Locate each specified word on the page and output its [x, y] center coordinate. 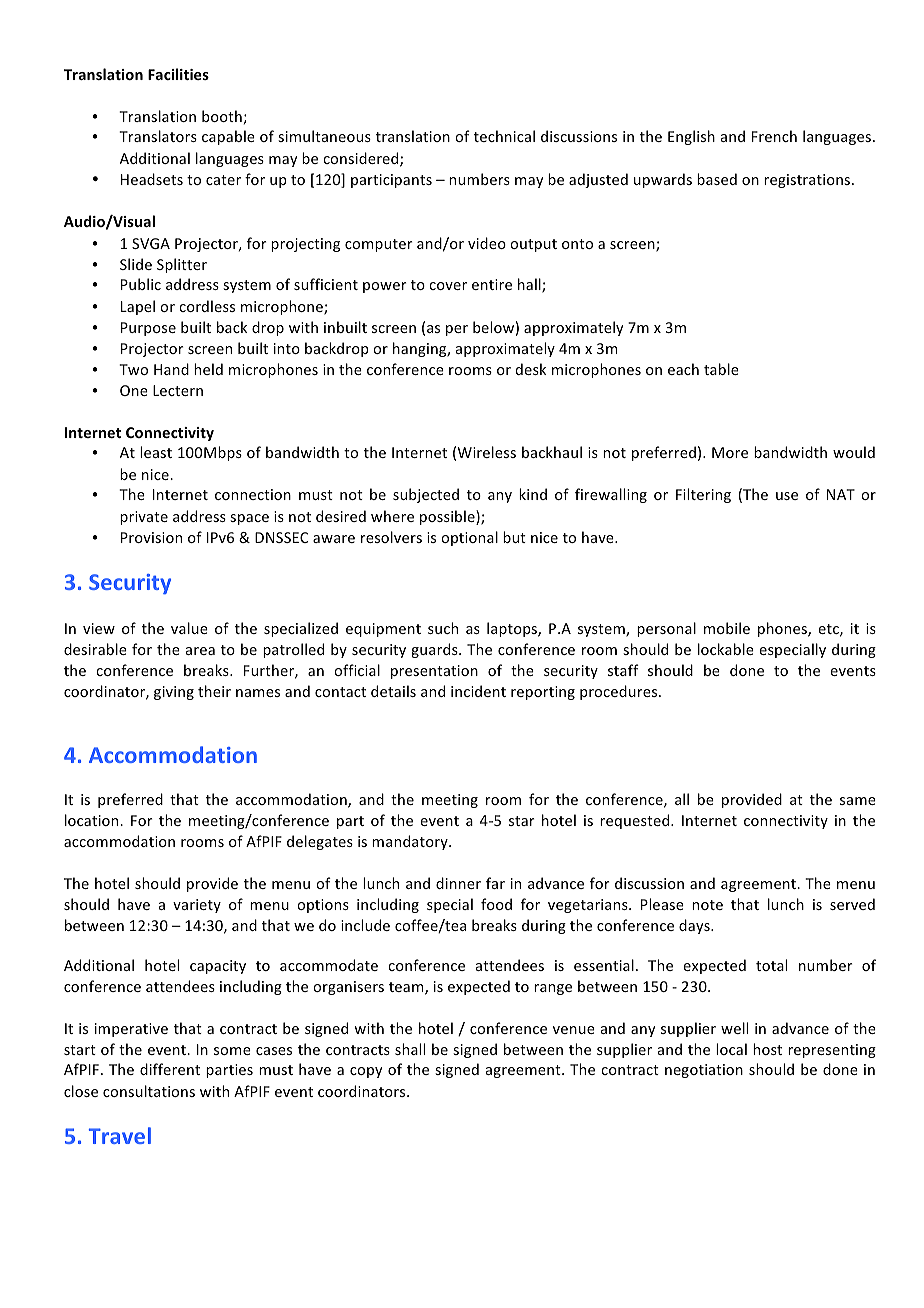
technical [504, 136]
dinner [458, 883]
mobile [727, 628]
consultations [149, 1091]
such [443, 628]
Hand [171, 369]
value [189, 628]
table [721, 369]
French [774, 136]
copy [366, 1072]
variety [197, 906]
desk [531, 369]
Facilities [178, 74]
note [707, 905]
